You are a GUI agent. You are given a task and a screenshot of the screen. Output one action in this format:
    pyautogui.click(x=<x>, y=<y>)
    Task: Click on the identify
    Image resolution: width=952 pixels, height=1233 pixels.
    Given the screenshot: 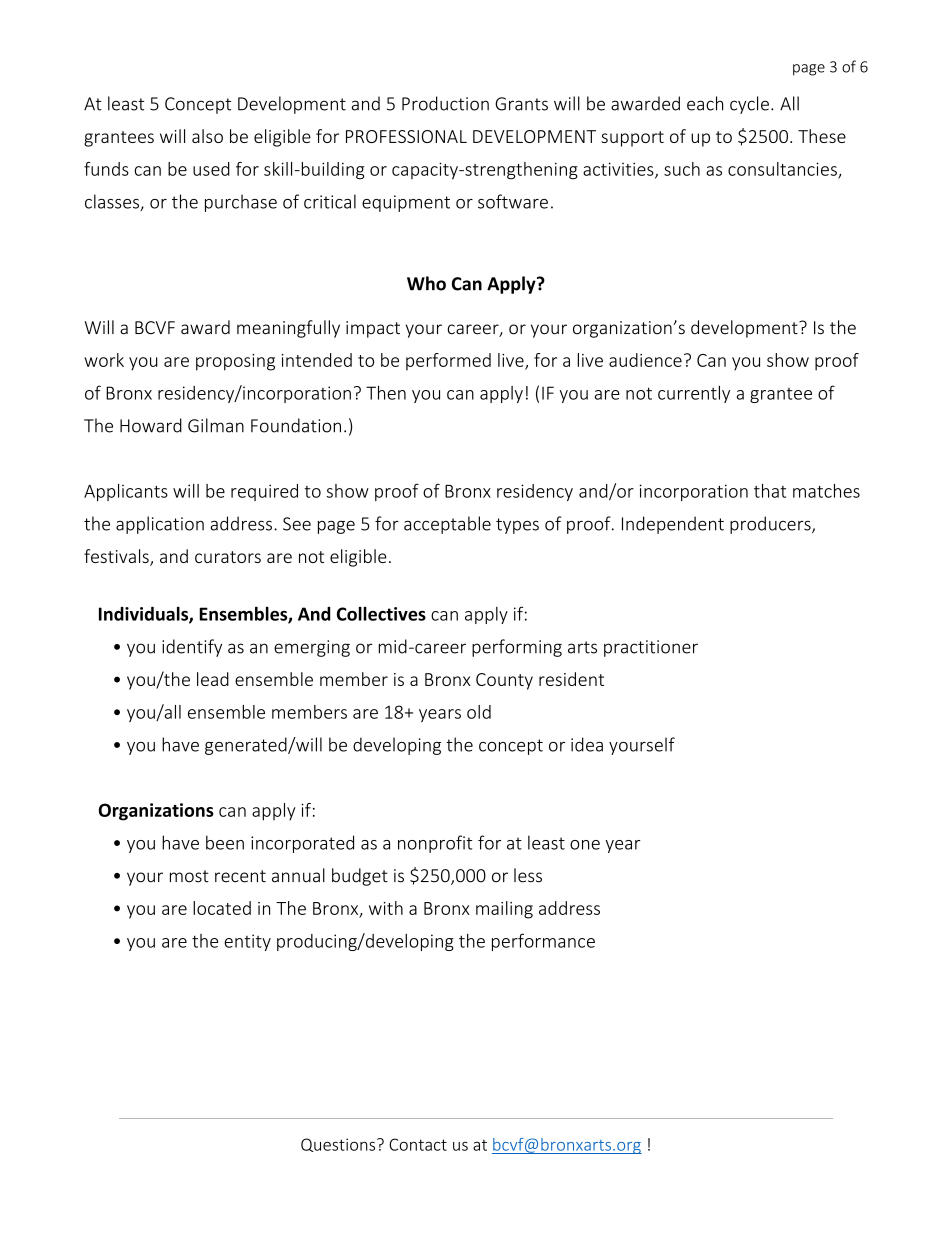 What is the action you would take?
    pyautogui.click(x=192, y=648)
